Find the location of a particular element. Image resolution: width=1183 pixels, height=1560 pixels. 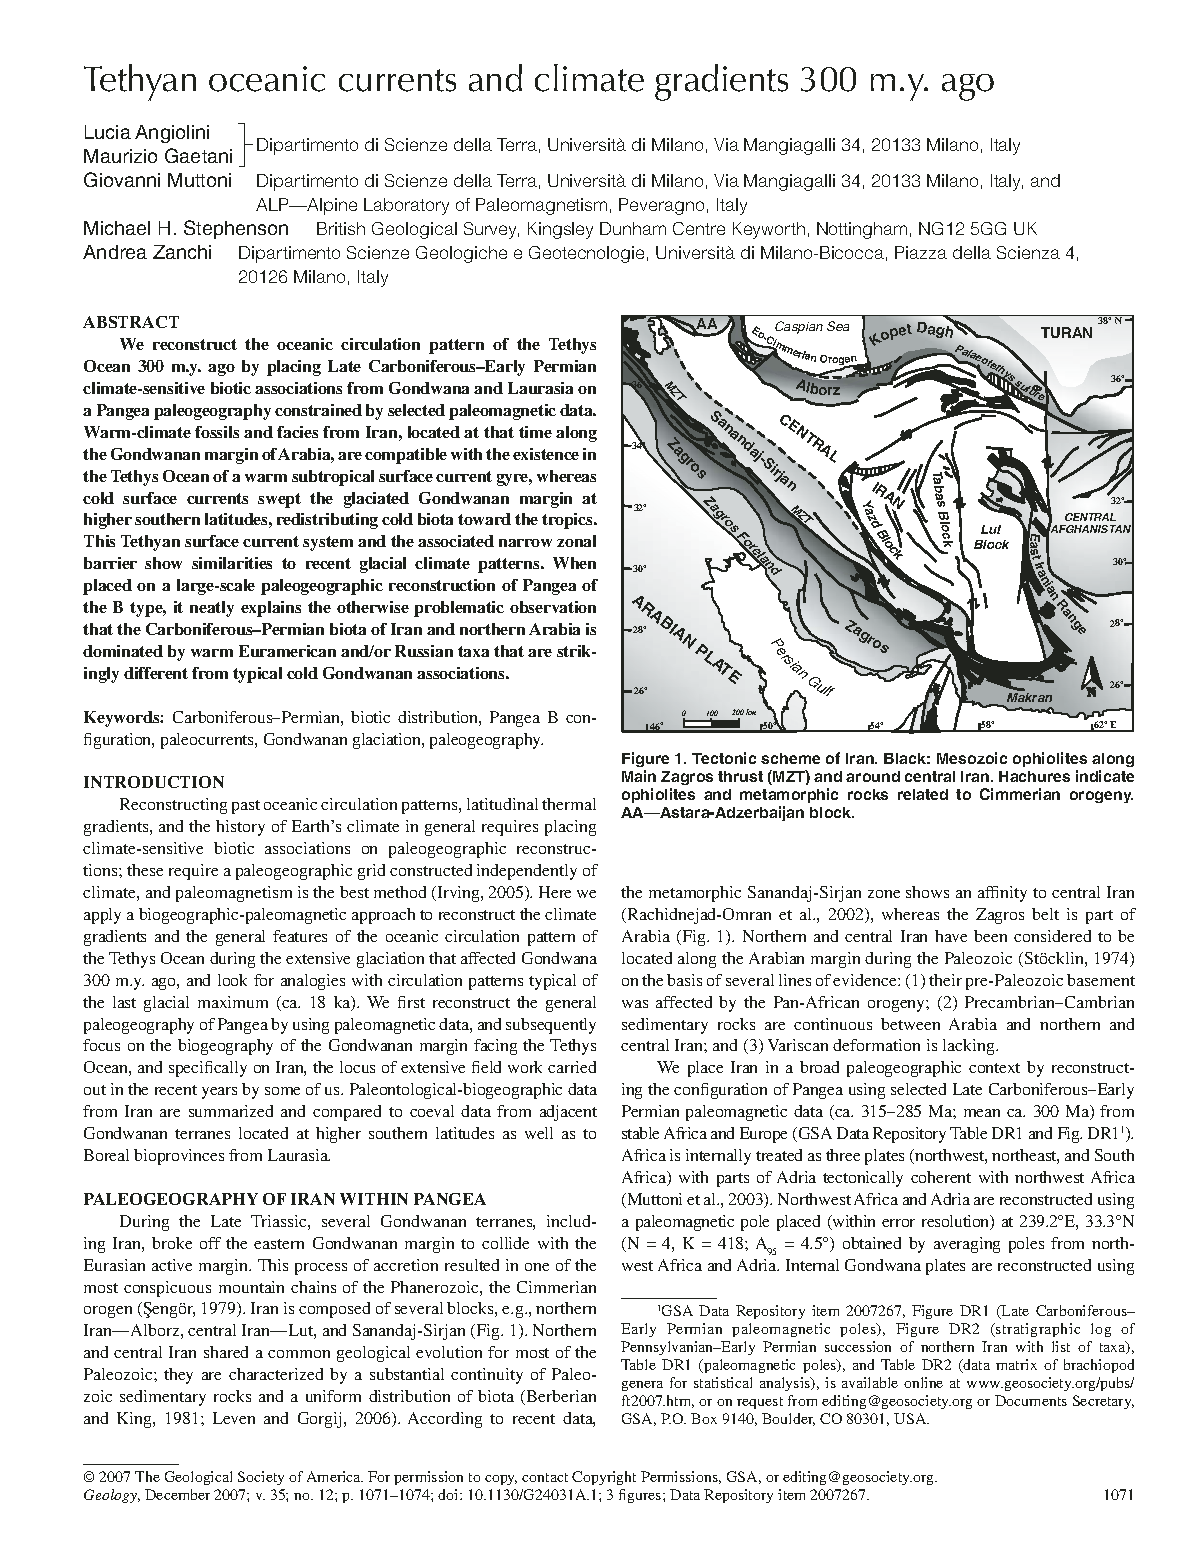

Piazza is located at coordinates (921, 252).
